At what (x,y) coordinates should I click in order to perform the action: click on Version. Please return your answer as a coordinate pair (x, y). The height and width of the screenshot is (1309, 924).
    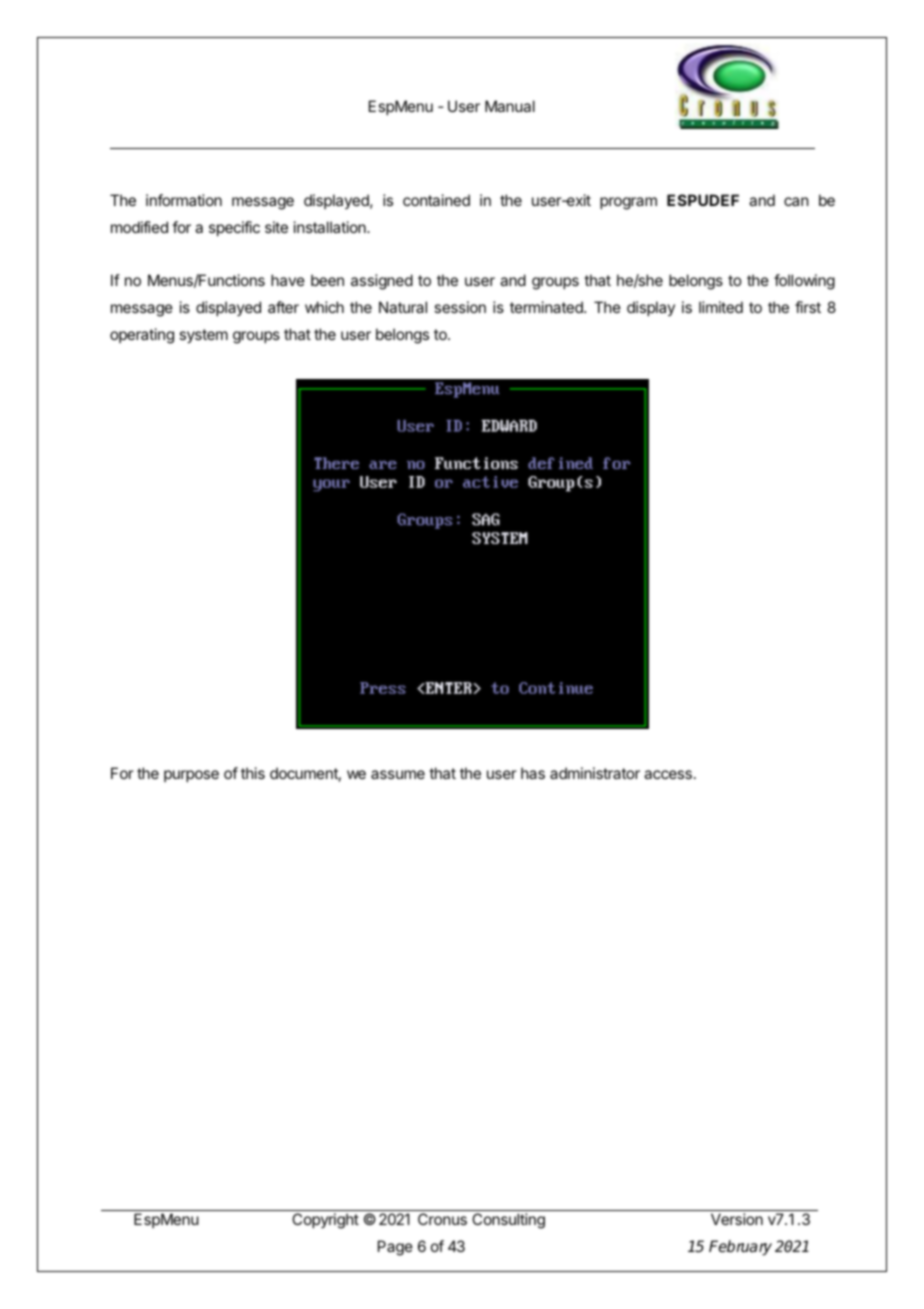
    Looking at the image, I should click on (737, 1219).
